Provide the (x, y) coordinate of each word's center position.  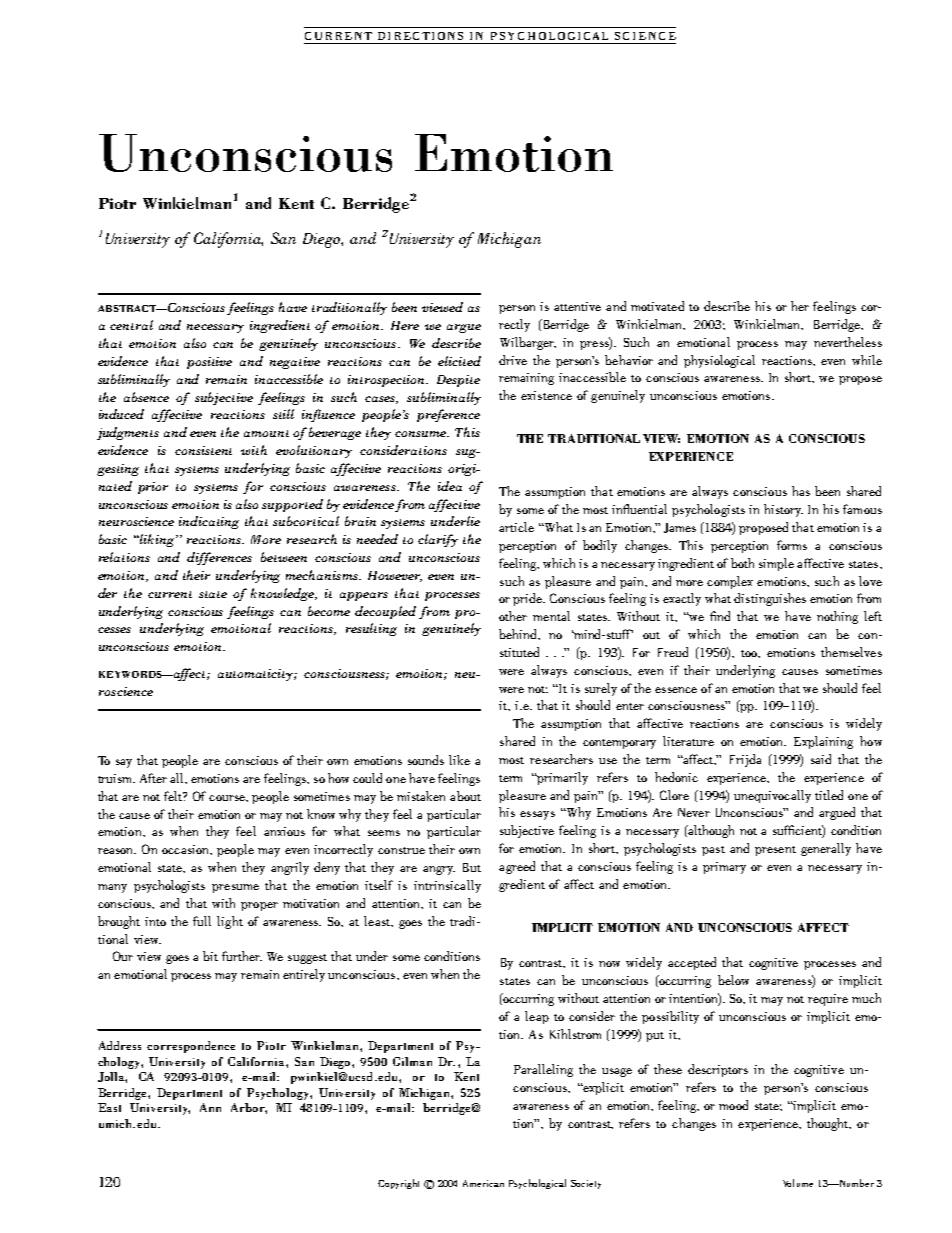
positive (209, 363)
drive (513, 360)
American (483, 1183)
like (459, 760)
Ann (210, 1107)
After (153, 778)
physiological (719, 361)
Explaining (823, 742)
